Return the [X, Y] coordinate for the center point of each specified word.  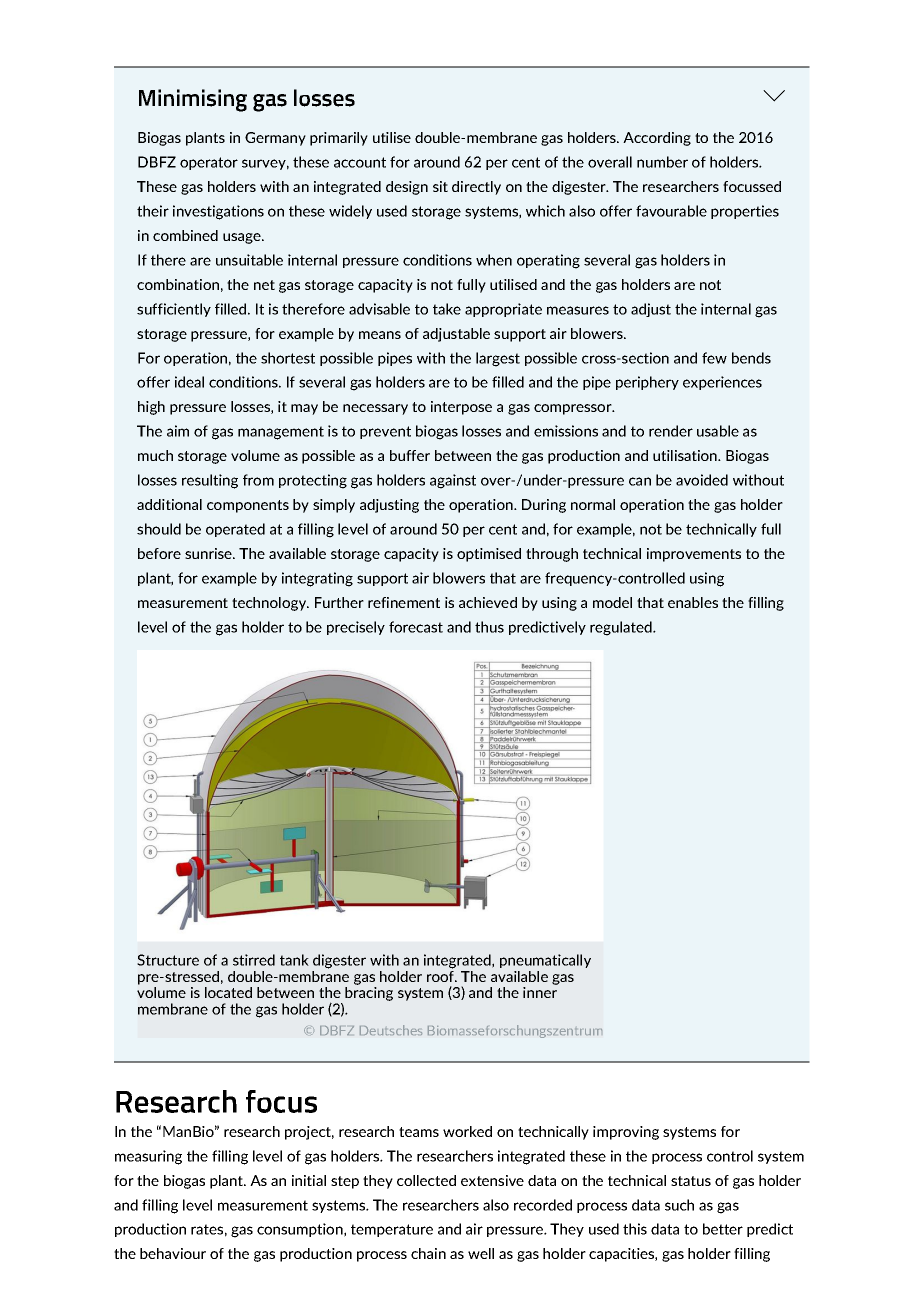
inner [540, 992]
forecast [416, 627]
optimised [489, 555]
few [714, 358]
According [657, 139]
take [447, 309]
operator [209, 163]
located [228, 992]
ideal [189, 382]
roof [441, 975]
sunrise [209, 553]
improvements [694, 555]
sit [440, 186]
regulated [622, 628]
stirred [254, 960]
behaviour [173, 1253]
